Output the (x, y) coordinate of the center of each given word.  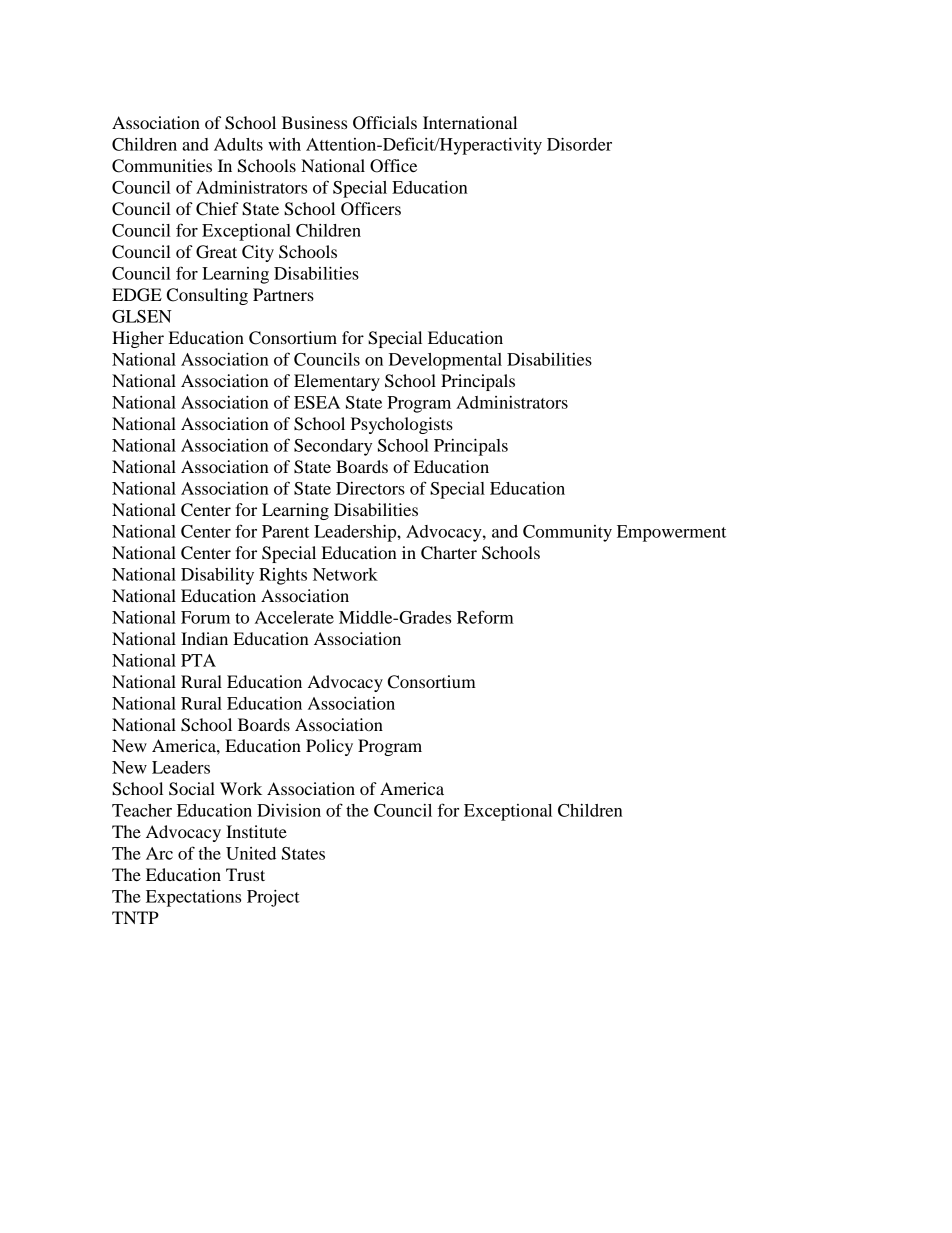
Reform (485, 617)
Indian (204, 638)
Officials (385, 123)
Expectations (193, 898)
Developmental (445, 361)
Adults (238, 144)
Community (567, 533)
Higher (138, 339)
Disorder (579, 144)
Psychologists (402, 425)
